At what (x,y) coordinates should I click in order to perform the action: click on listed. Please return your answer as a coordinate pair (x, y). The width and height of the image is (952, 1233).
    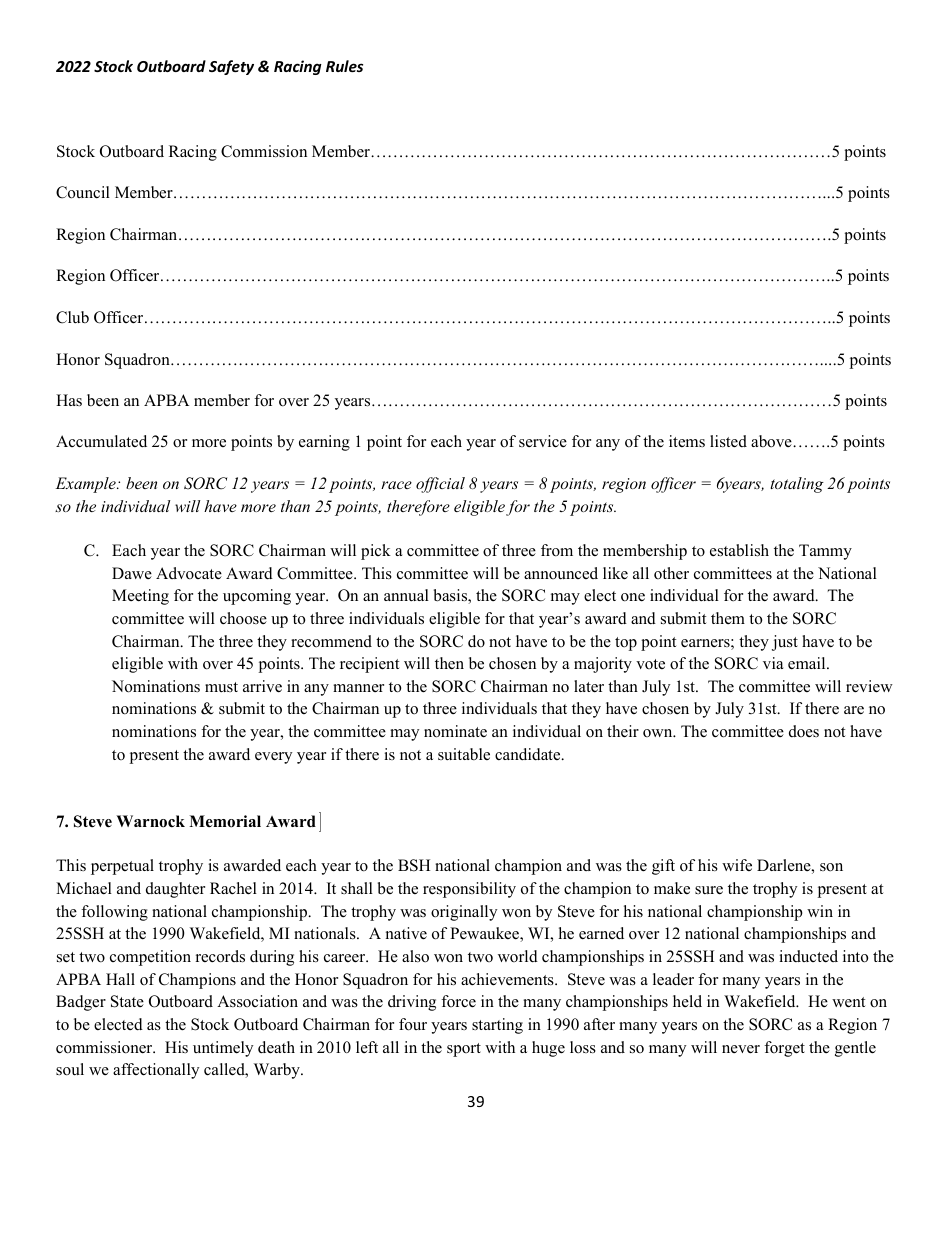
    Looking at the image, I should click on (728, 441).
